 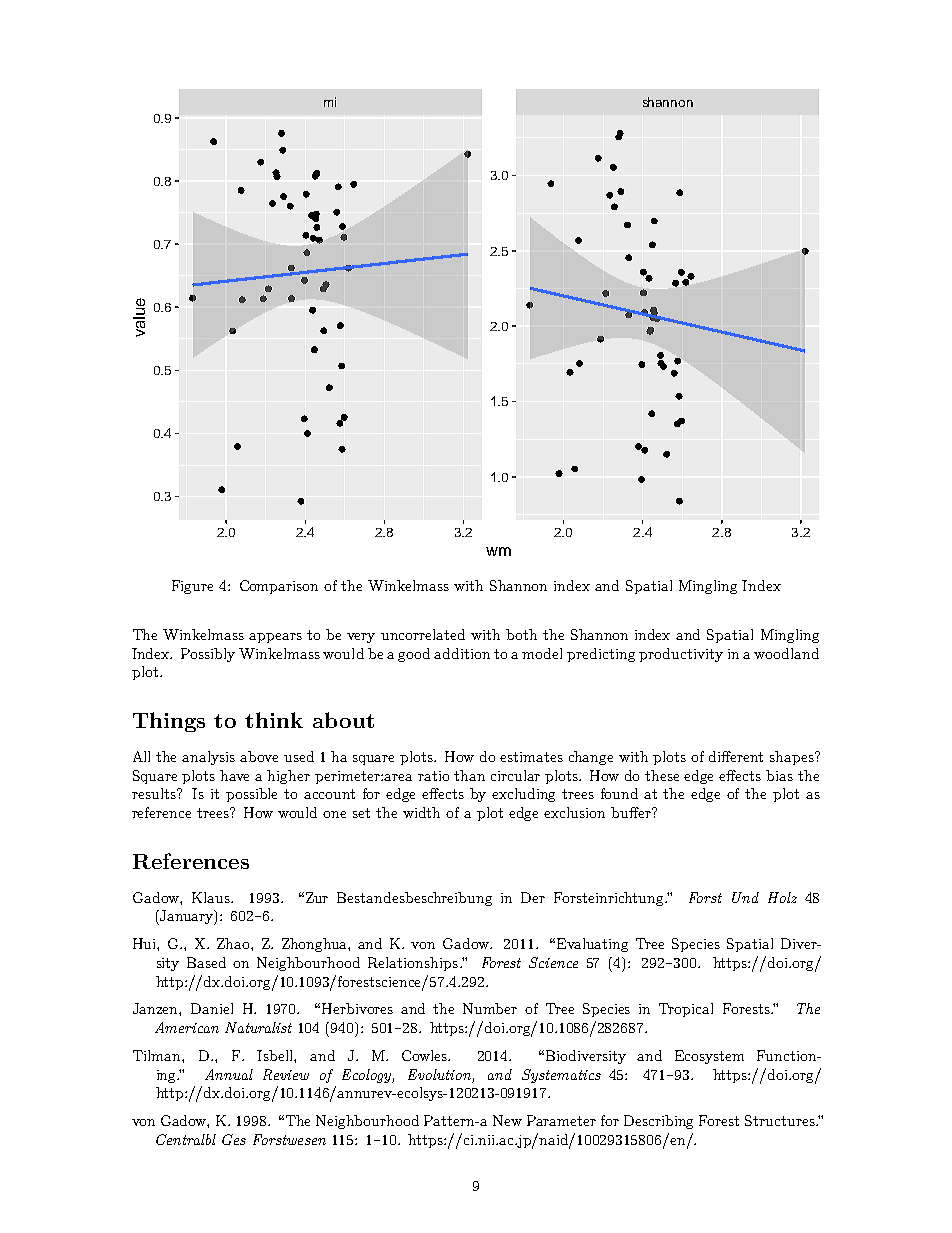 I want to click on Klaus, so click(x=212, y=897).
